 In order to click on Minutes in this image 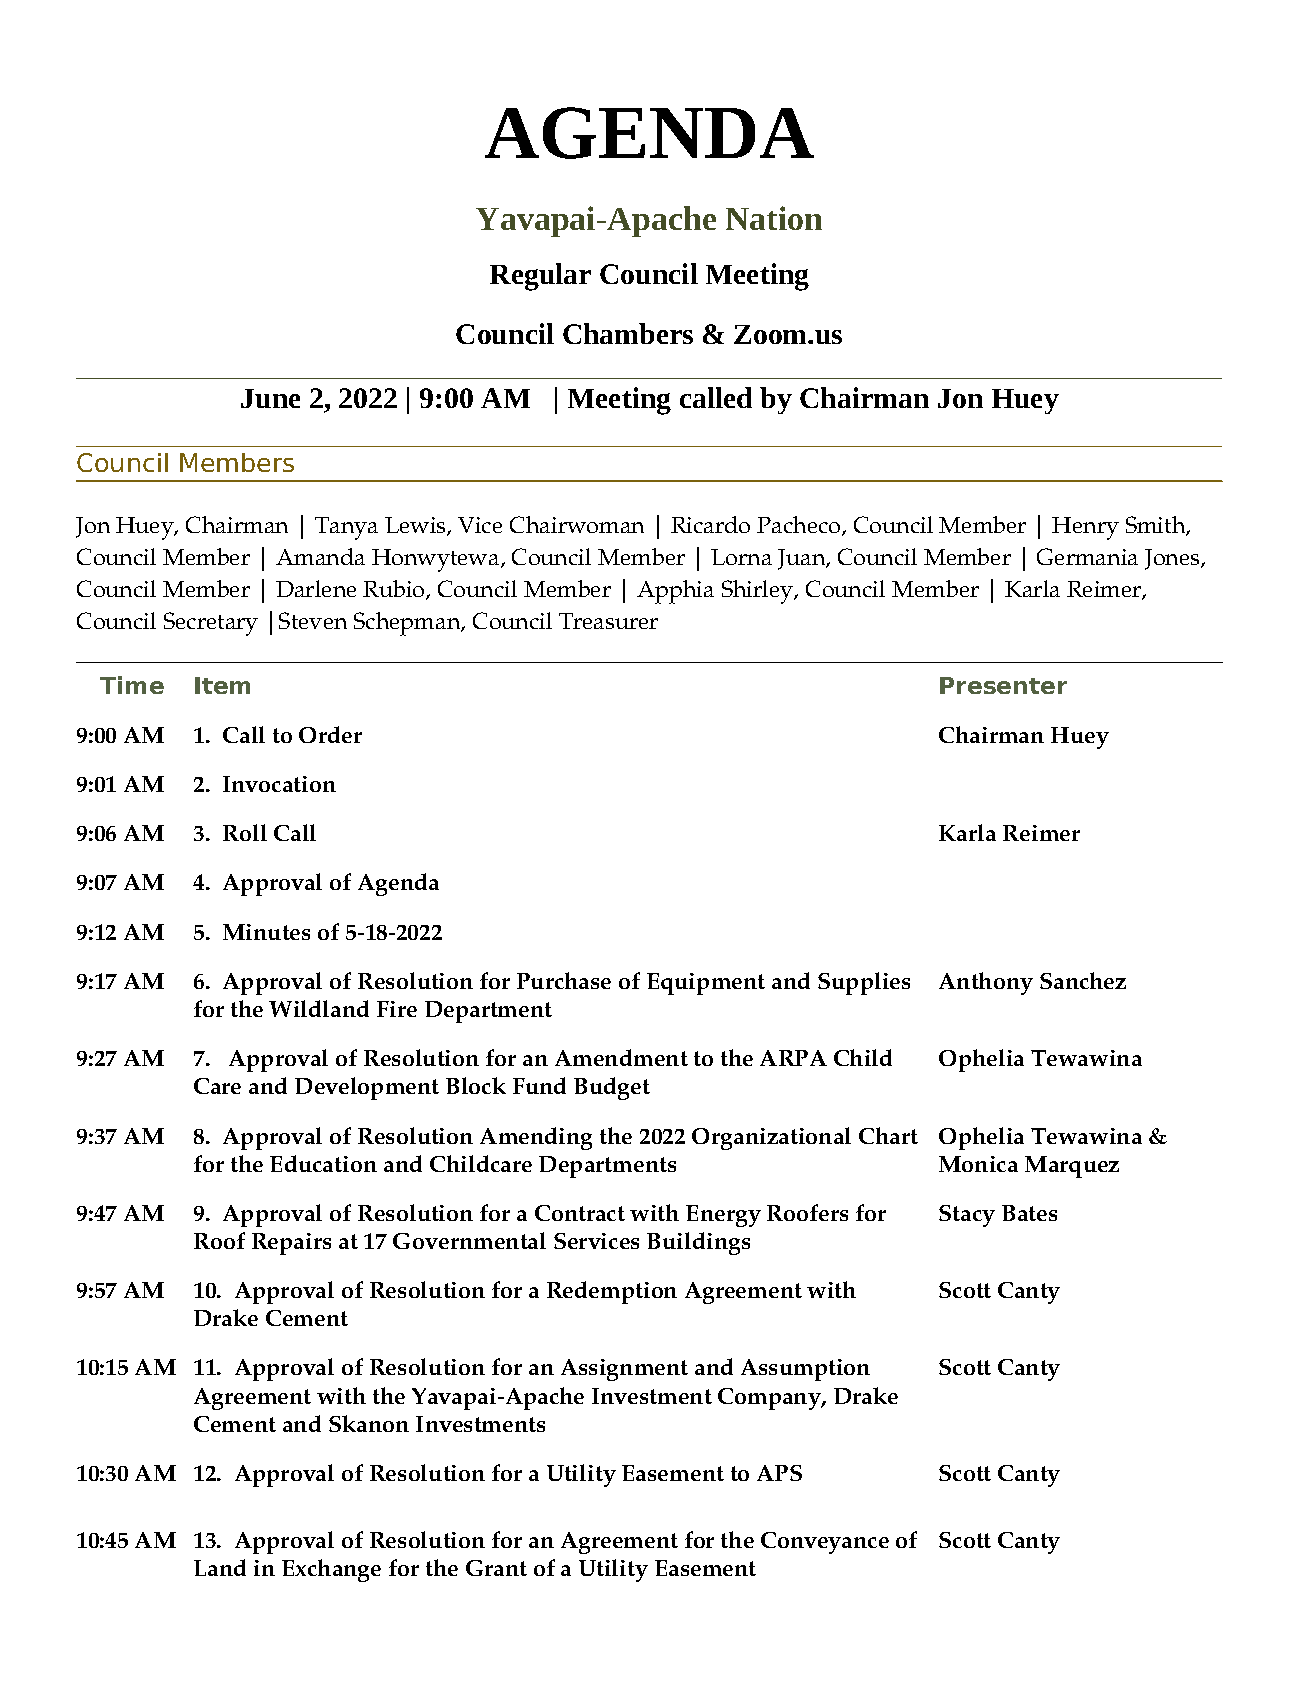, I will do `click(266, 932)`.
